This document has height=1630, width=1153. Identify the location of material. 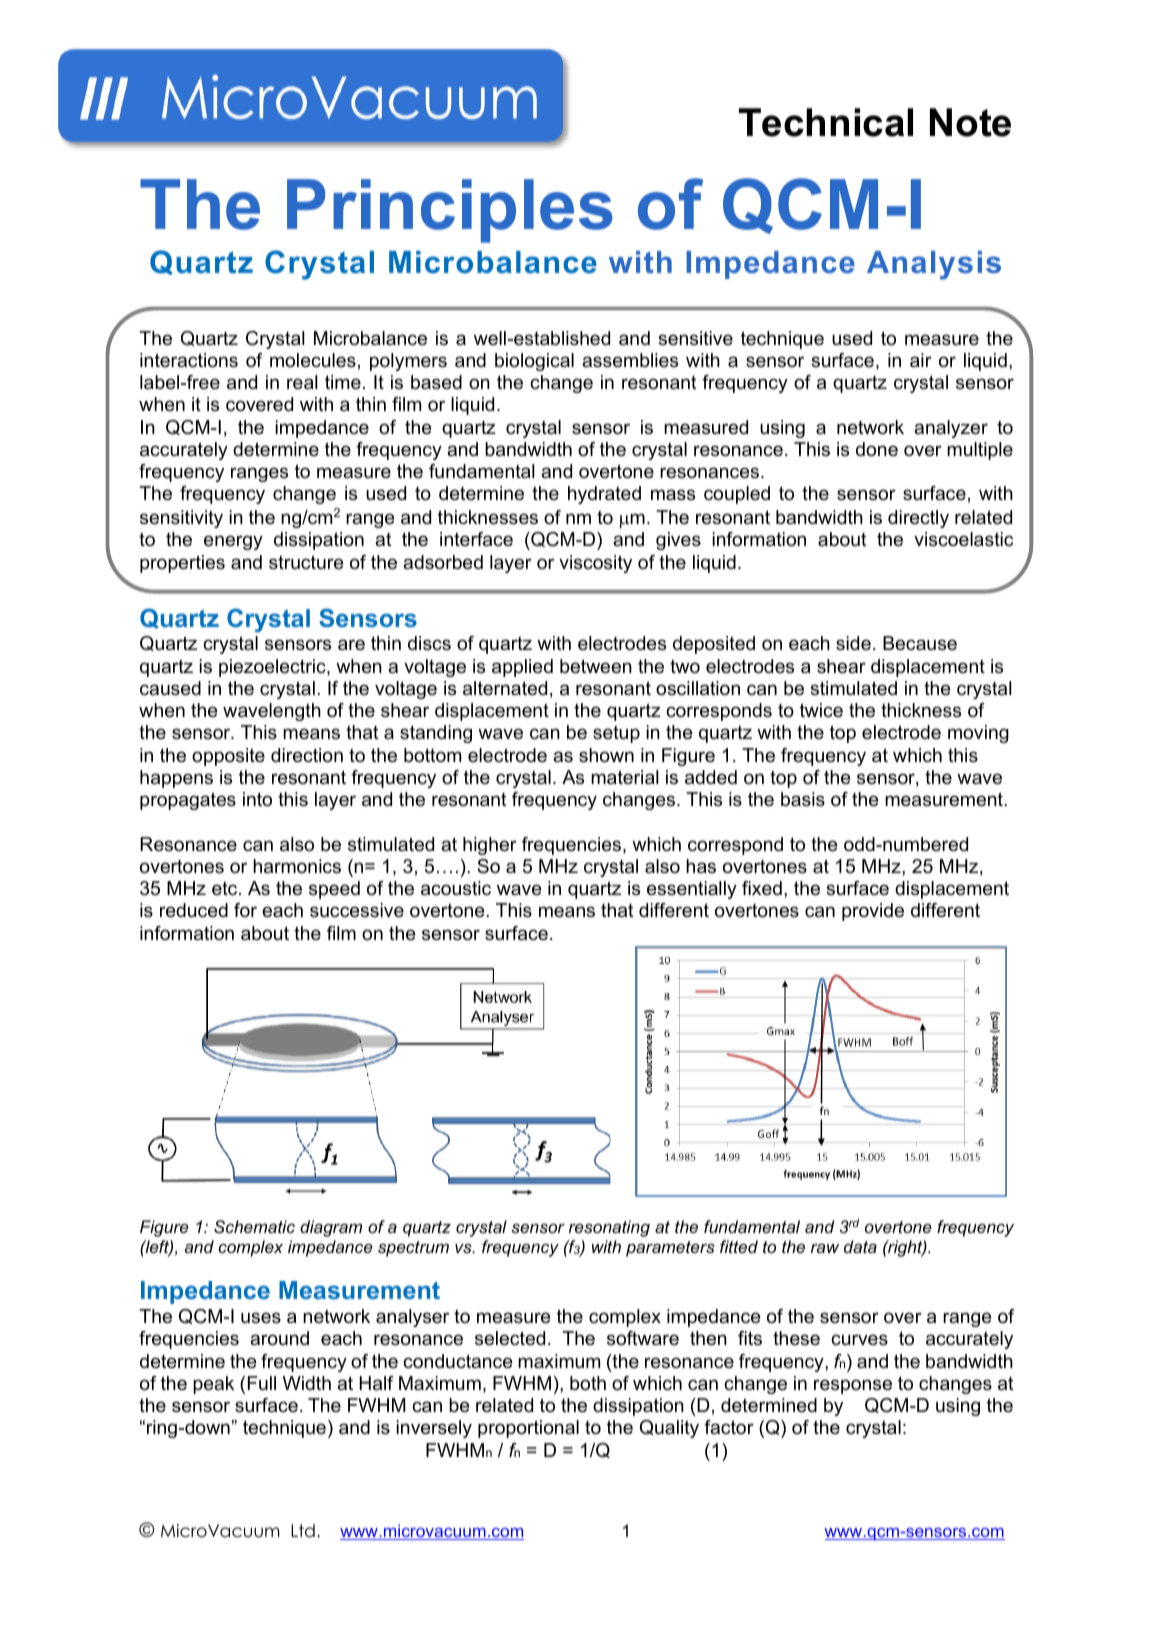
(625, 777).
